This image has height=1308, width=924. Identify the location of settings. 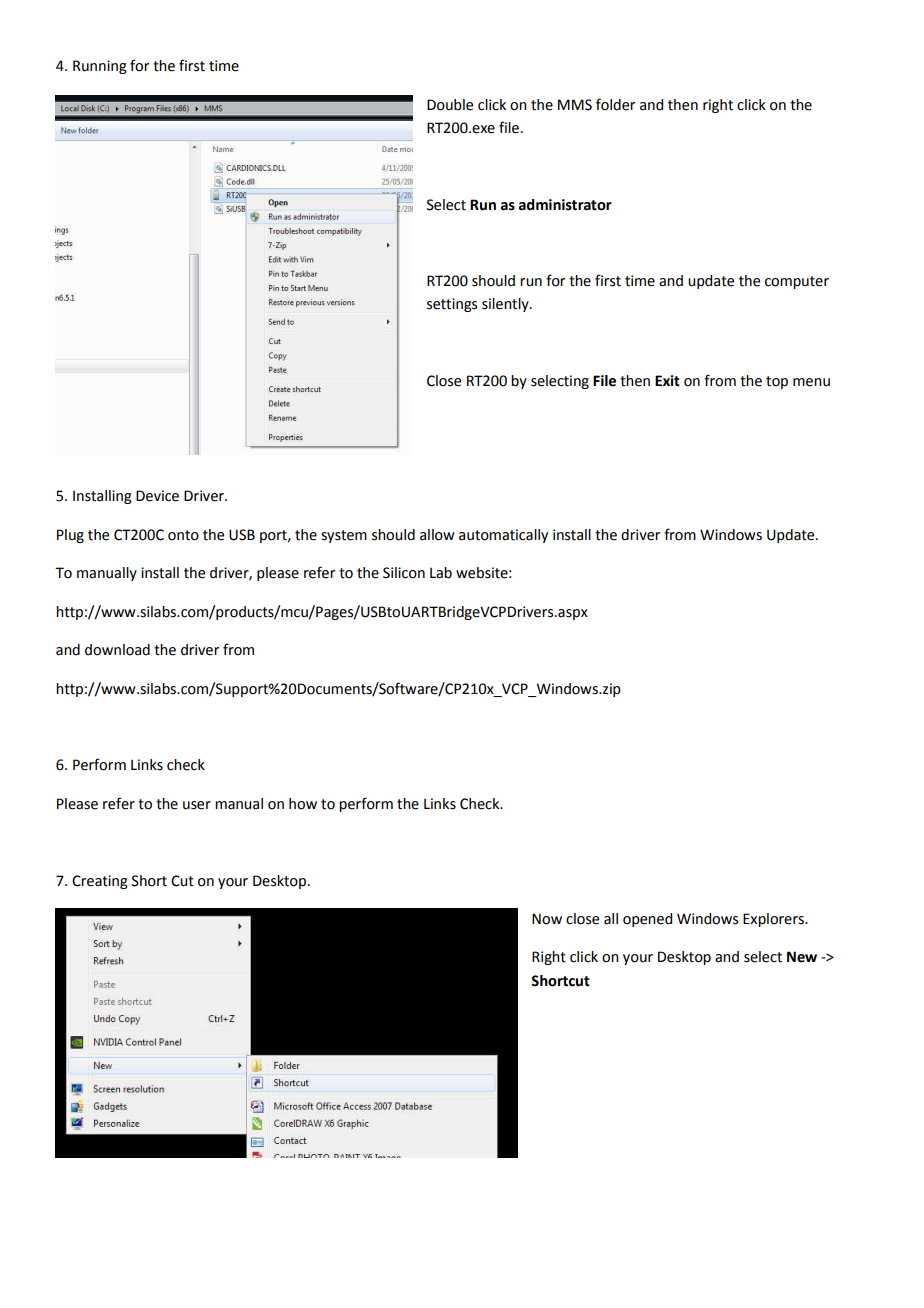
(452, 305).
